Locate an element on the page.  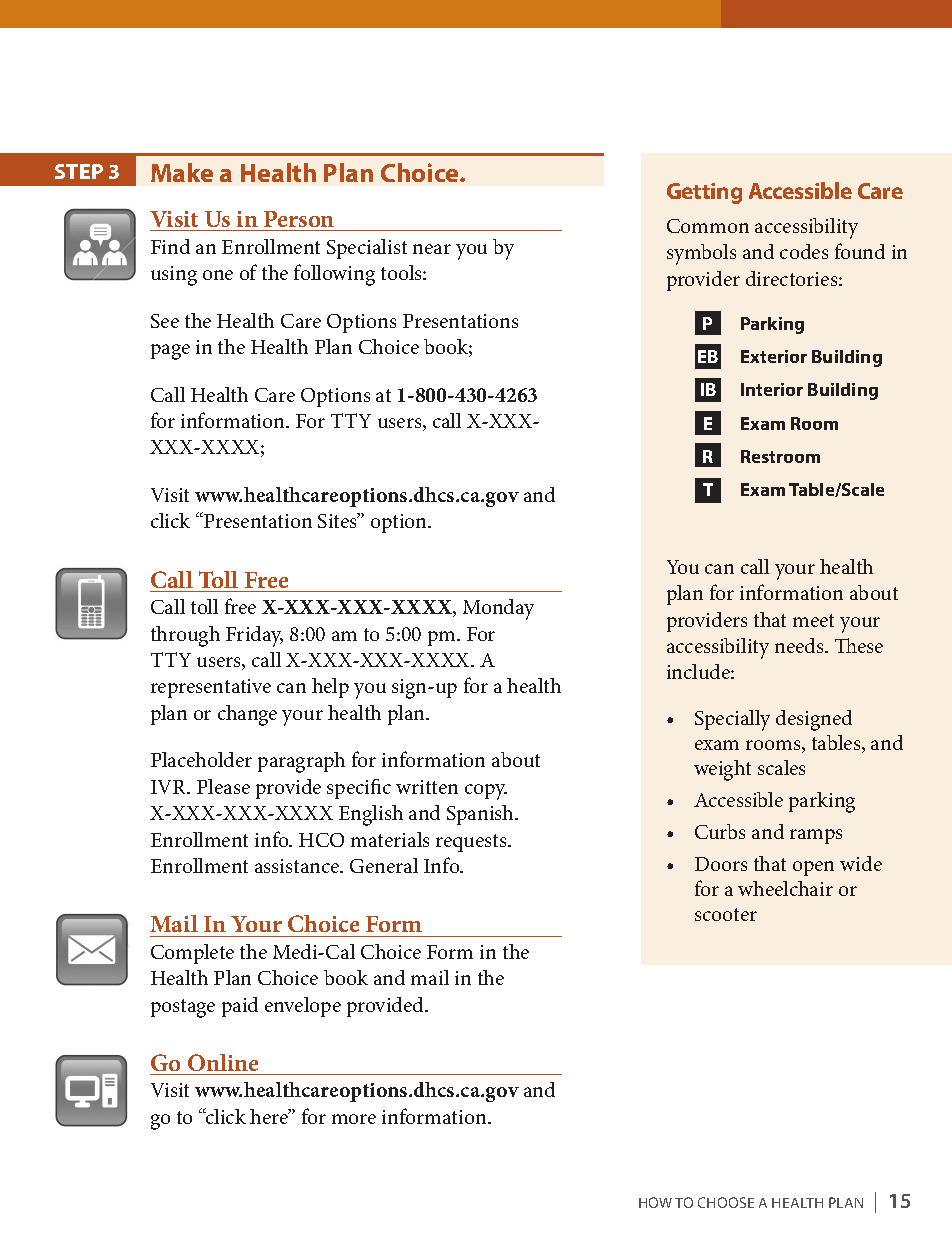
General is located at coordinates (384, 865).
